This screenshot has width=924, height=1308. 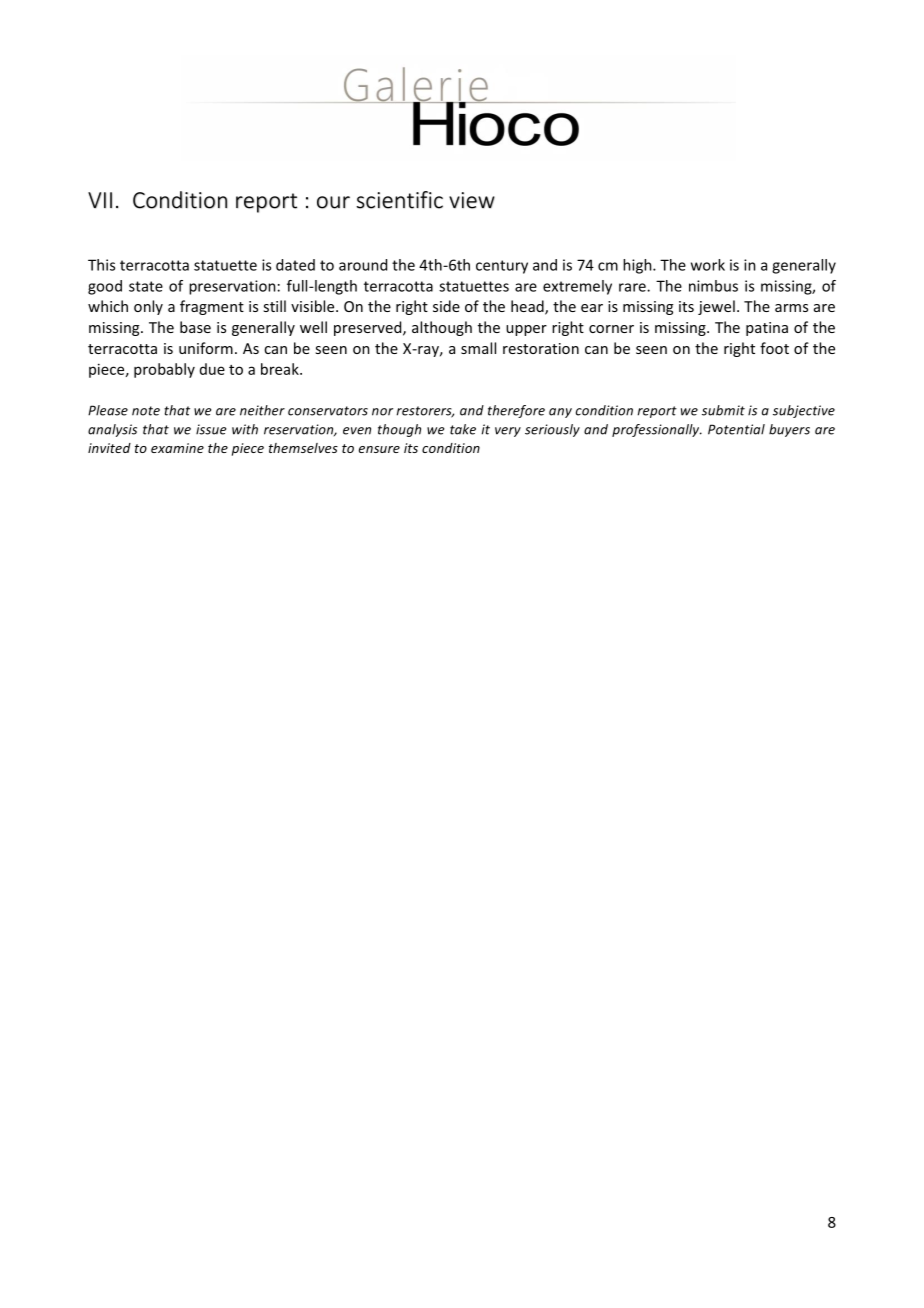 What do you see at coordinates (399, 200) in the screenshot?
I see `scientific` at bounding box center [399, 200].
